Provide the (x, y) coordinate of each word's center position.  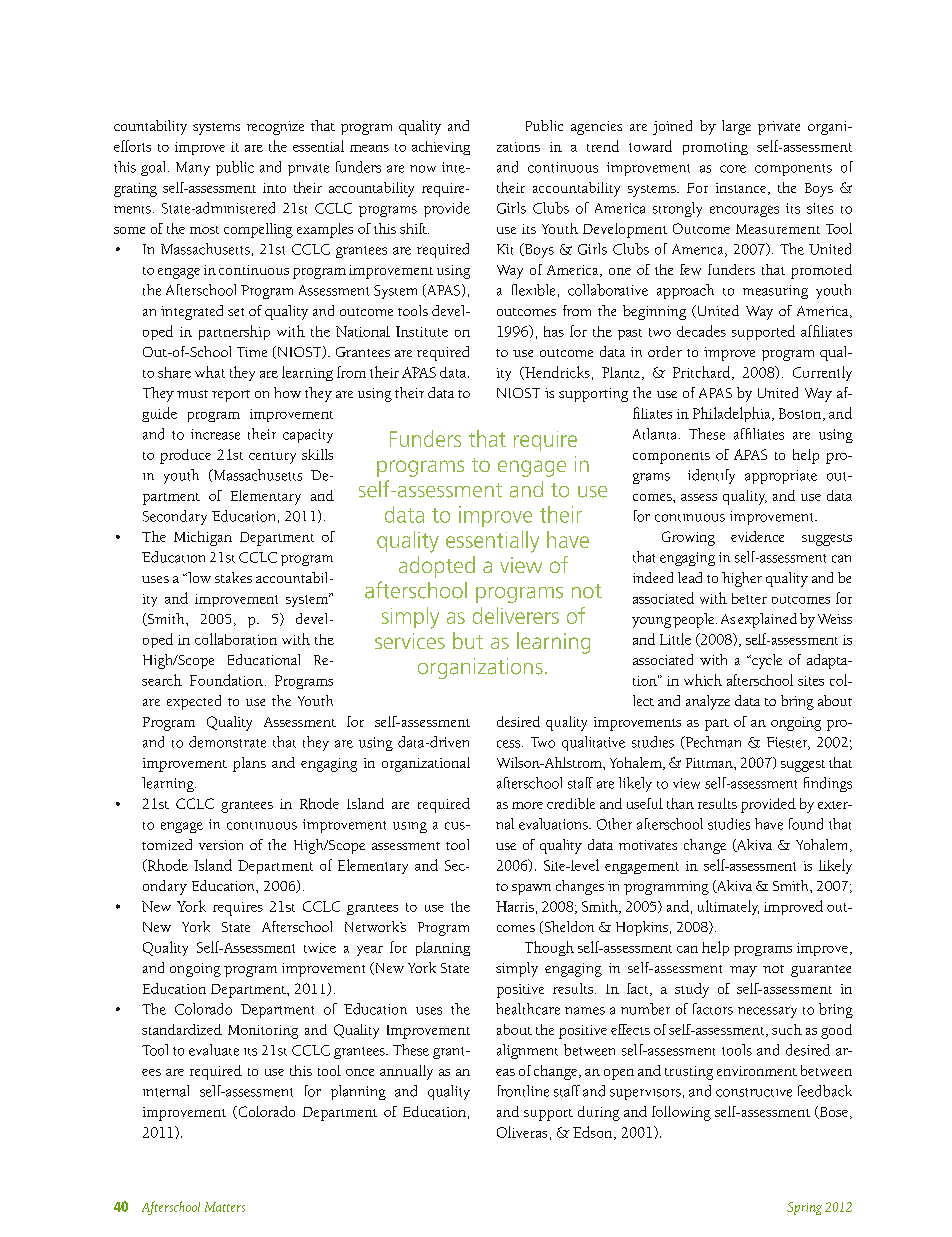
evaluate (214, 1050)
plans (249, 764)
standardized (182, 1029)
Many (193, 169)
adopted (437, 567)
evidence (757, 536)
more (527, 805)
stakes (233, 577)
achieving (441, 148)
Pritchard (703, 373)
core (733, 169)
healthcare (528, 1009)
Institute (422, 331)
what (210, 372)
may (743, 971)
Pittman (710, 763)
